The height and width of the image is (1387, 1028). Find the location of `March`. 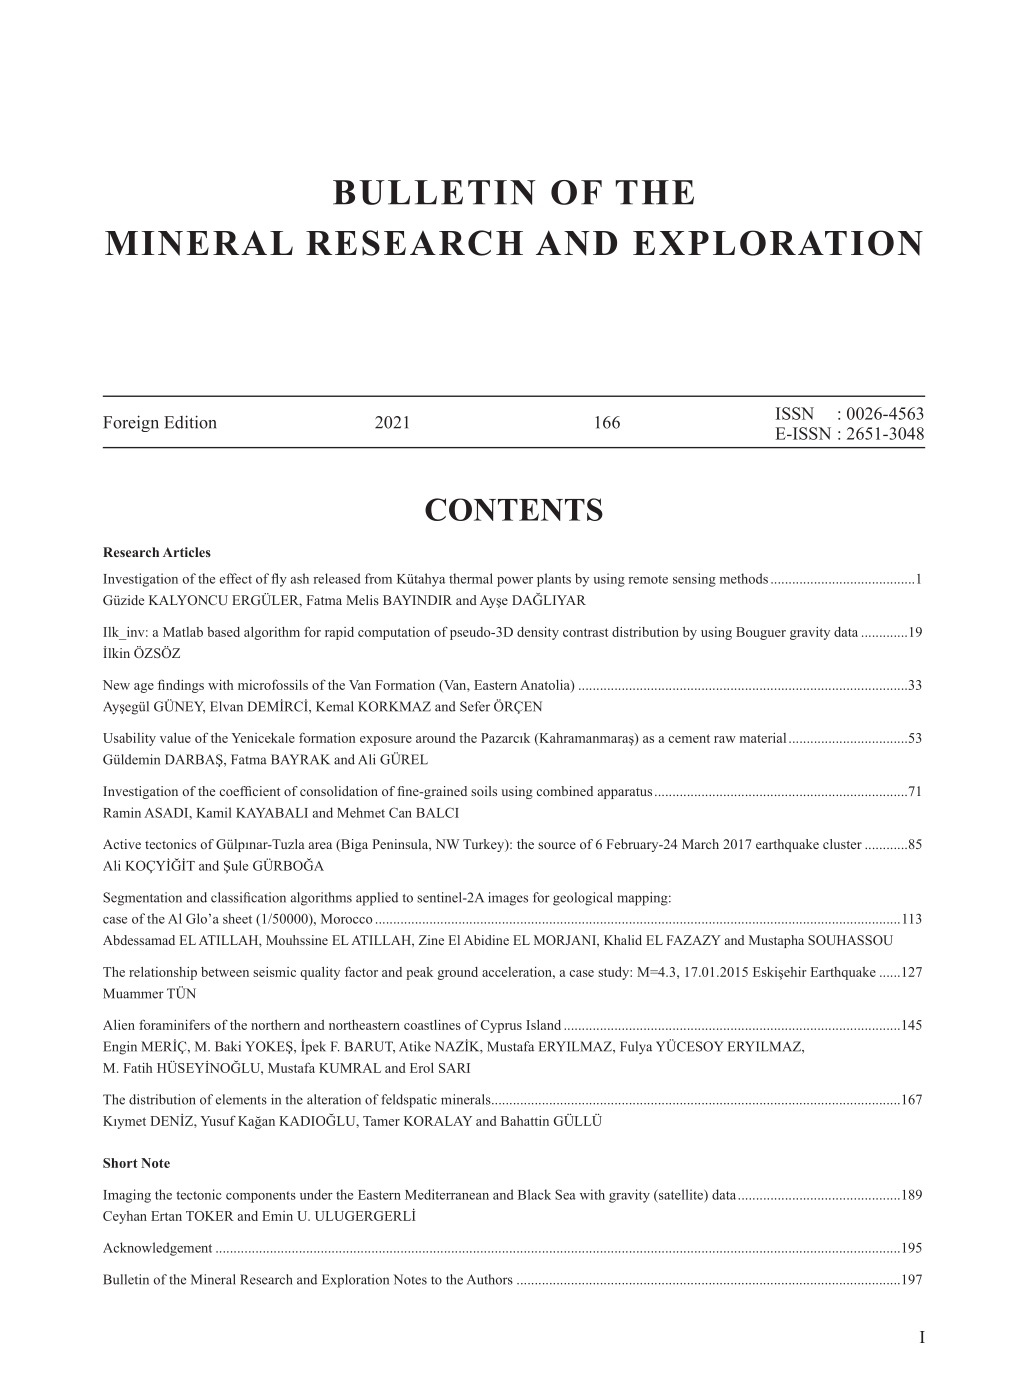

March is located at coordinates (700, 844).
